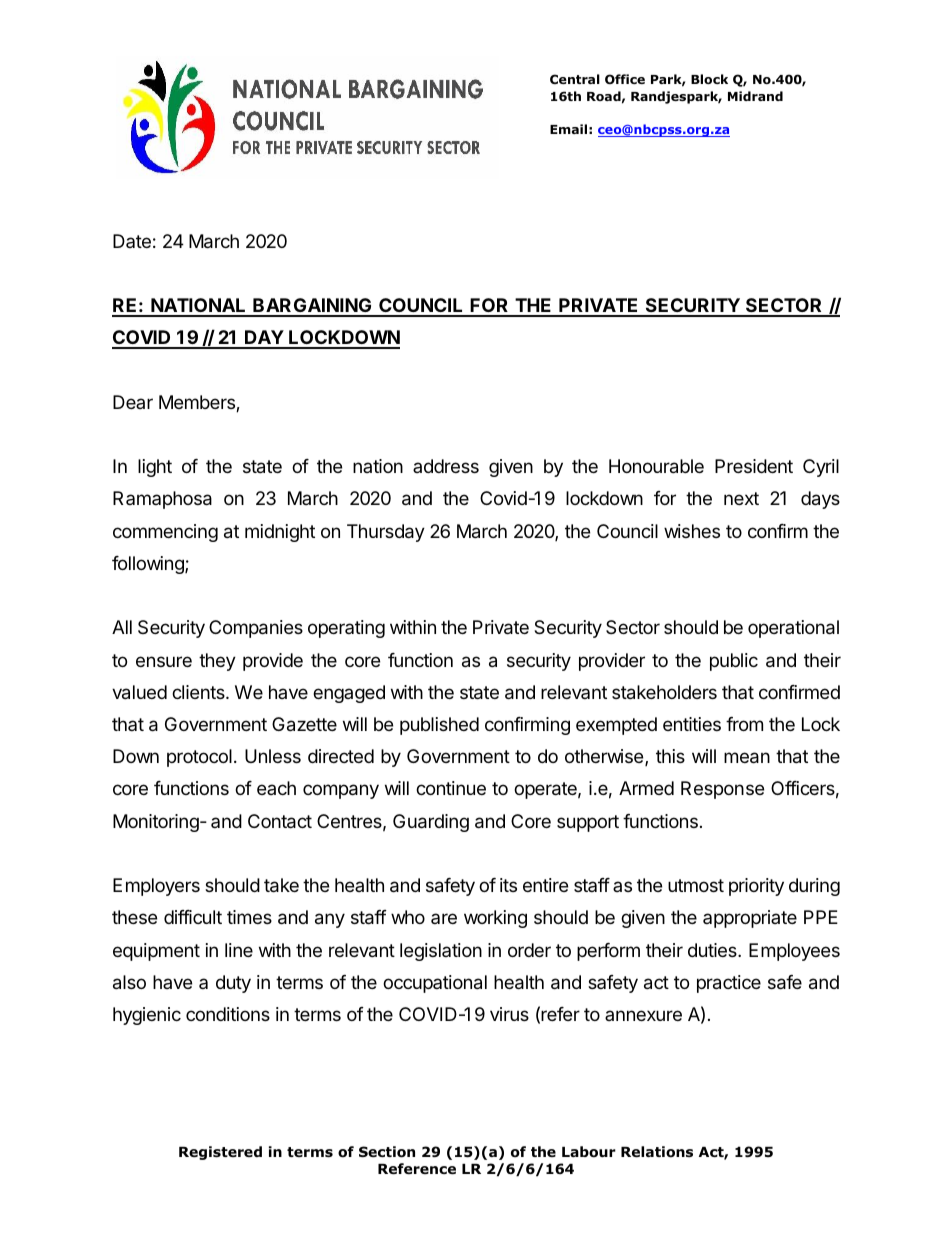  I want to click on operating, so click(346, 629).
